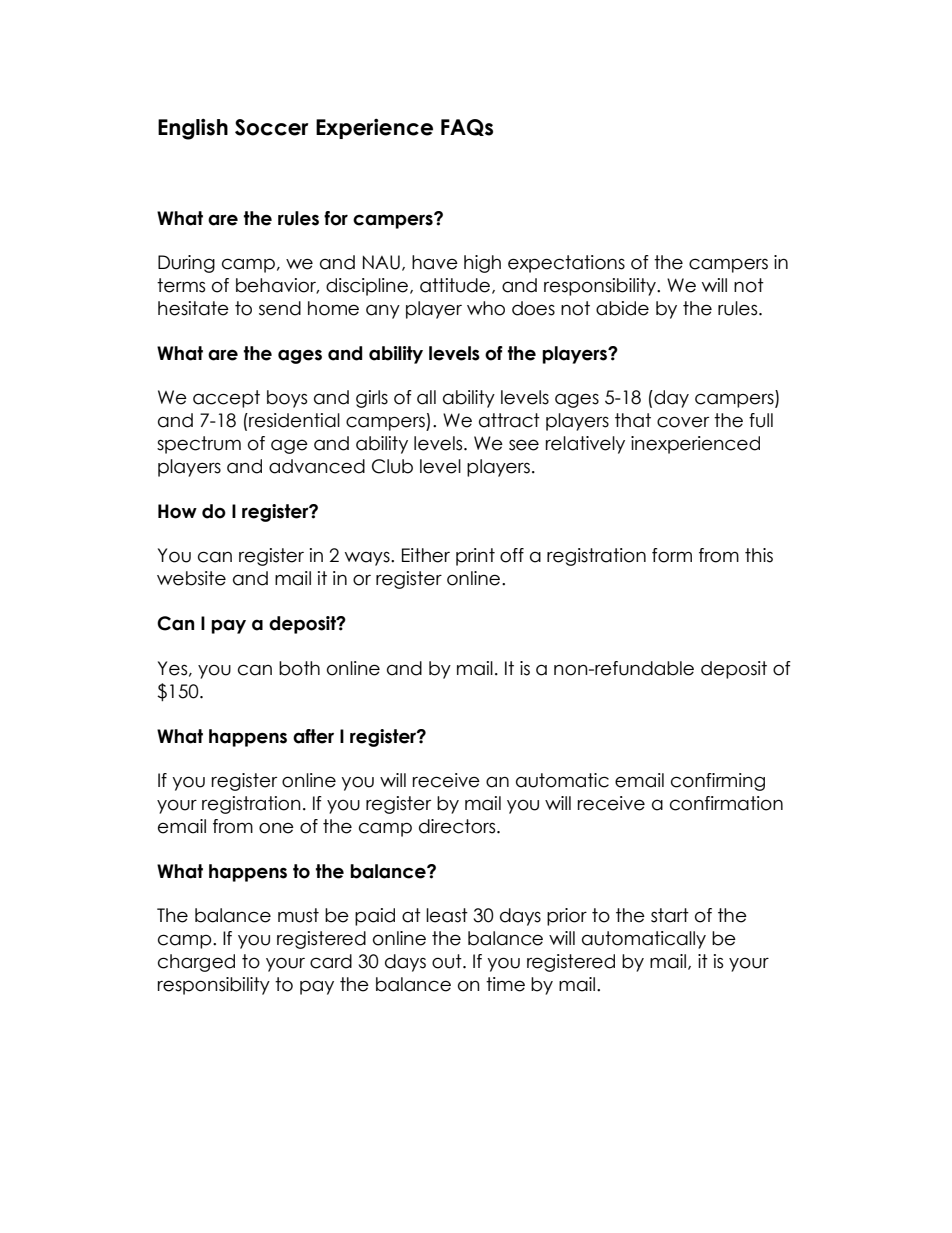 This screenshot has width=952, height=1233. What do you see at coordinates (196, 963) in the screenshot?
I see `charged` at bounding box center [196, 963].
